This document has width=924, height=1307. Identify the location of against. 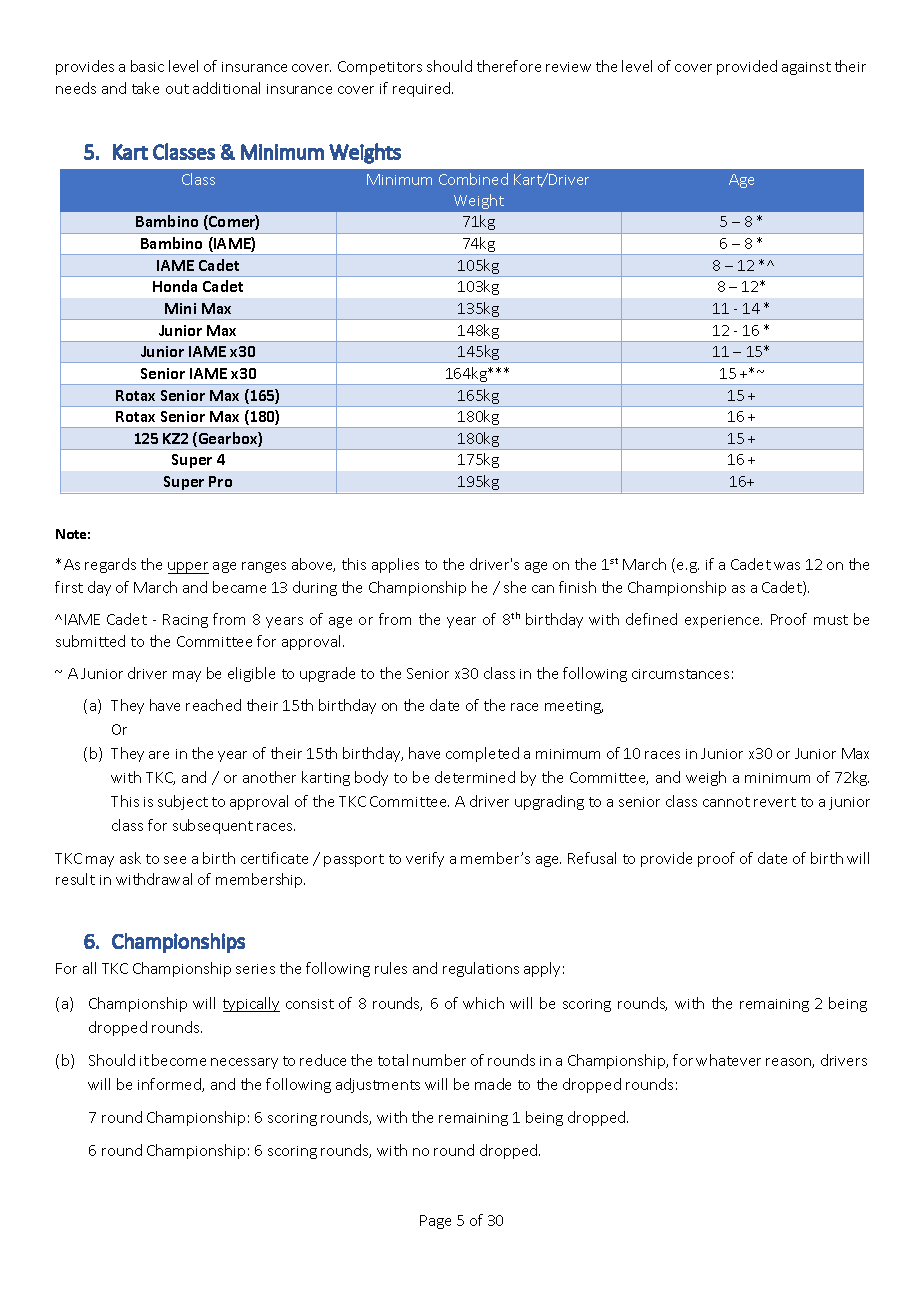
(806, 68).
